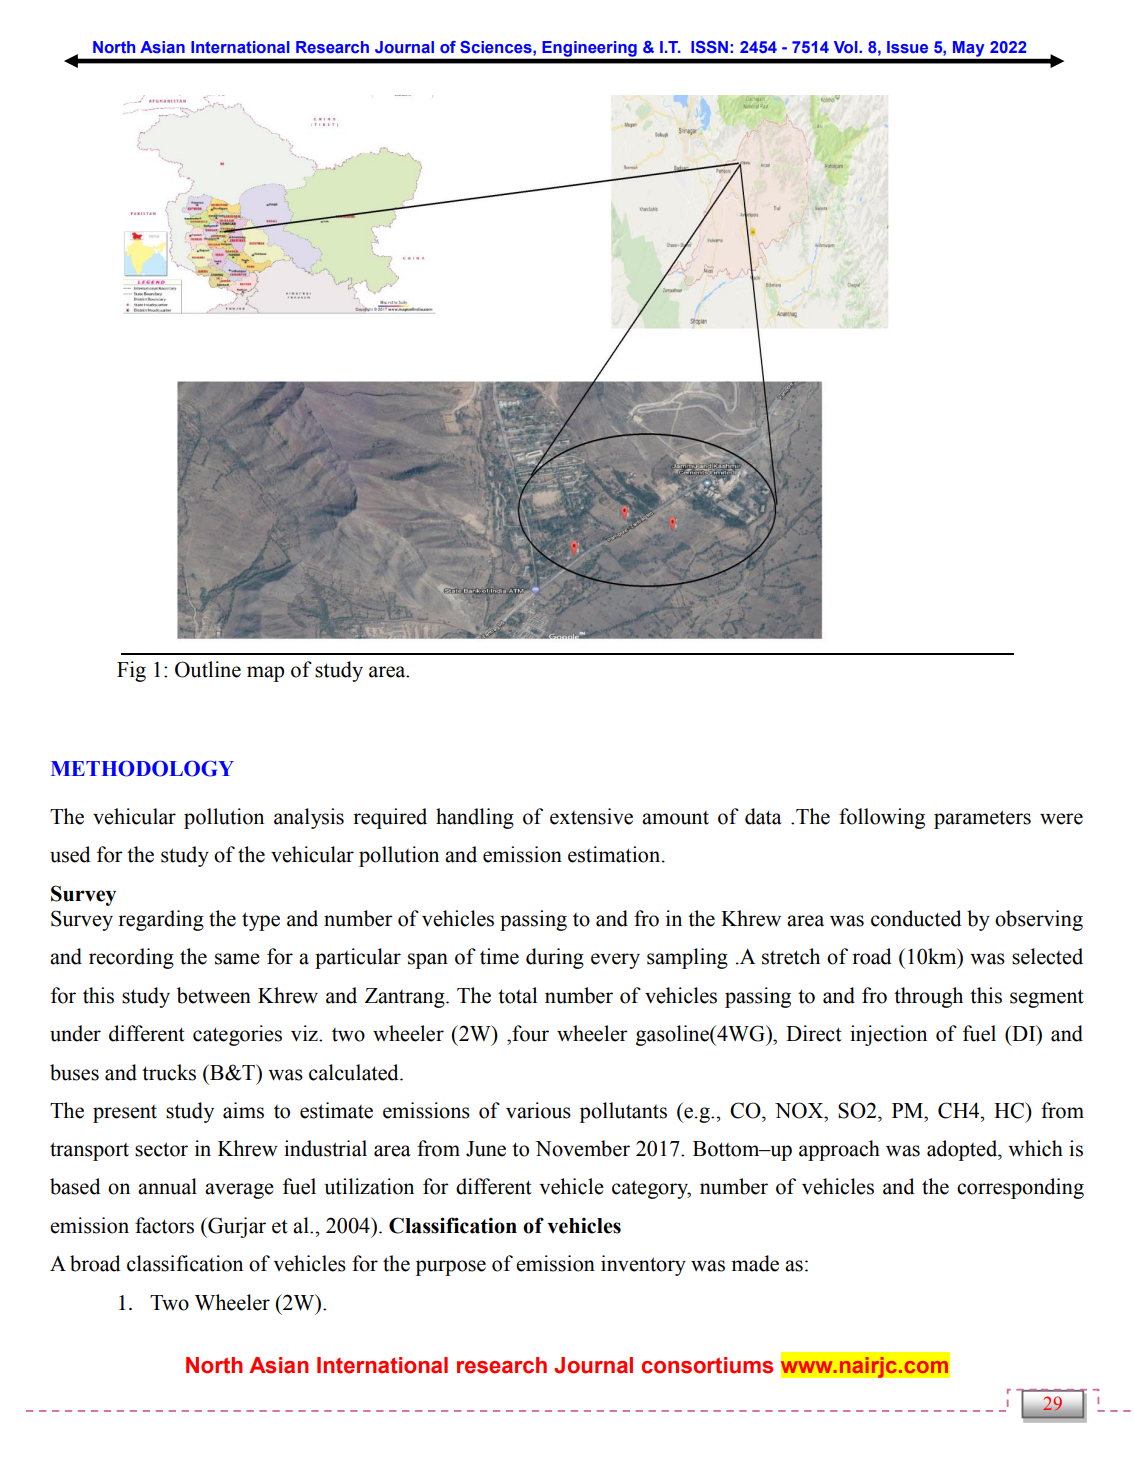 Image resolution: width=1134 pixels, height=1467 pixels. I want to click on inventory, so click(643, 1265).
